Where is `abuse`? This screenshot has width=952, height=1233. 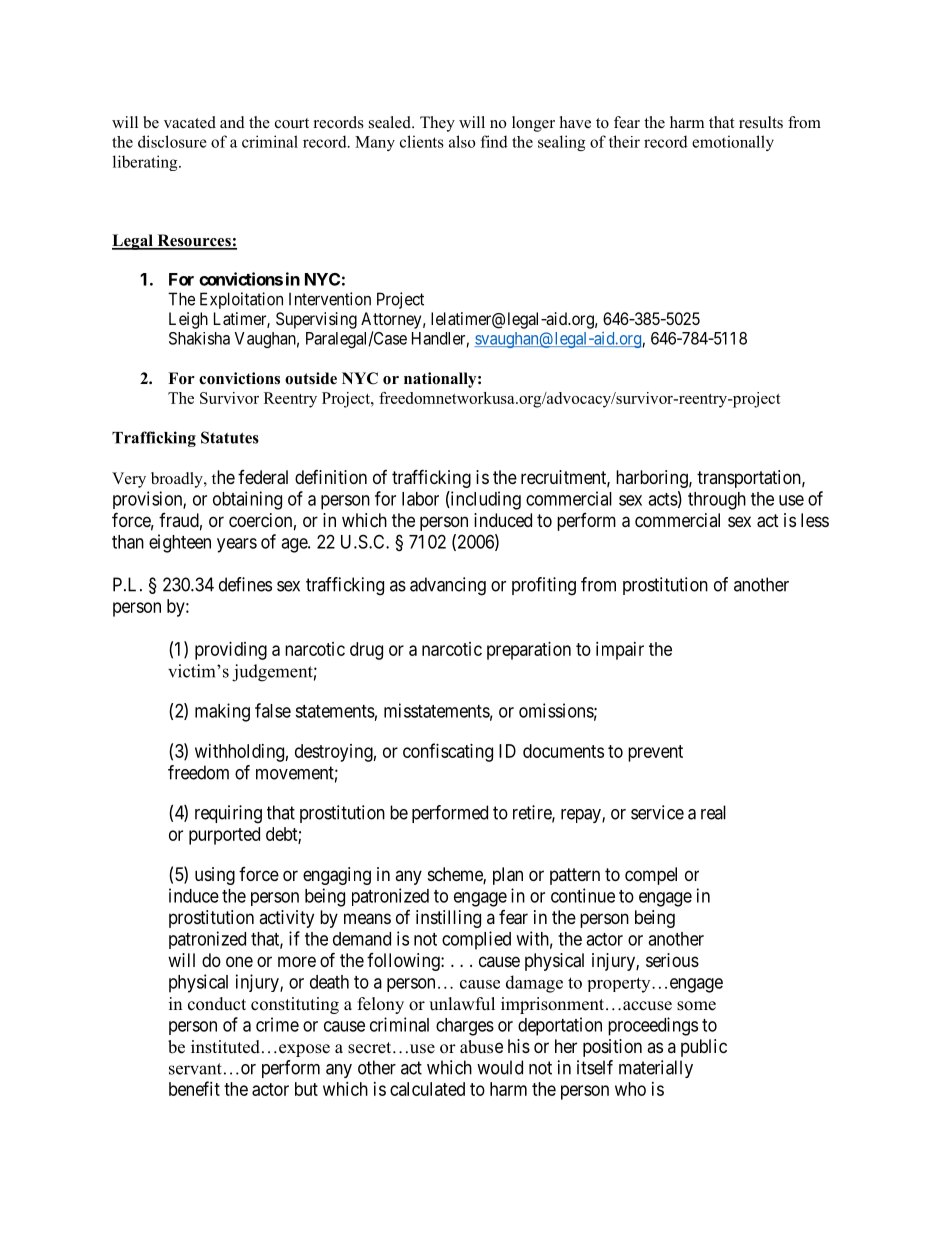
abuse is located at coordinates (481, 1047).
